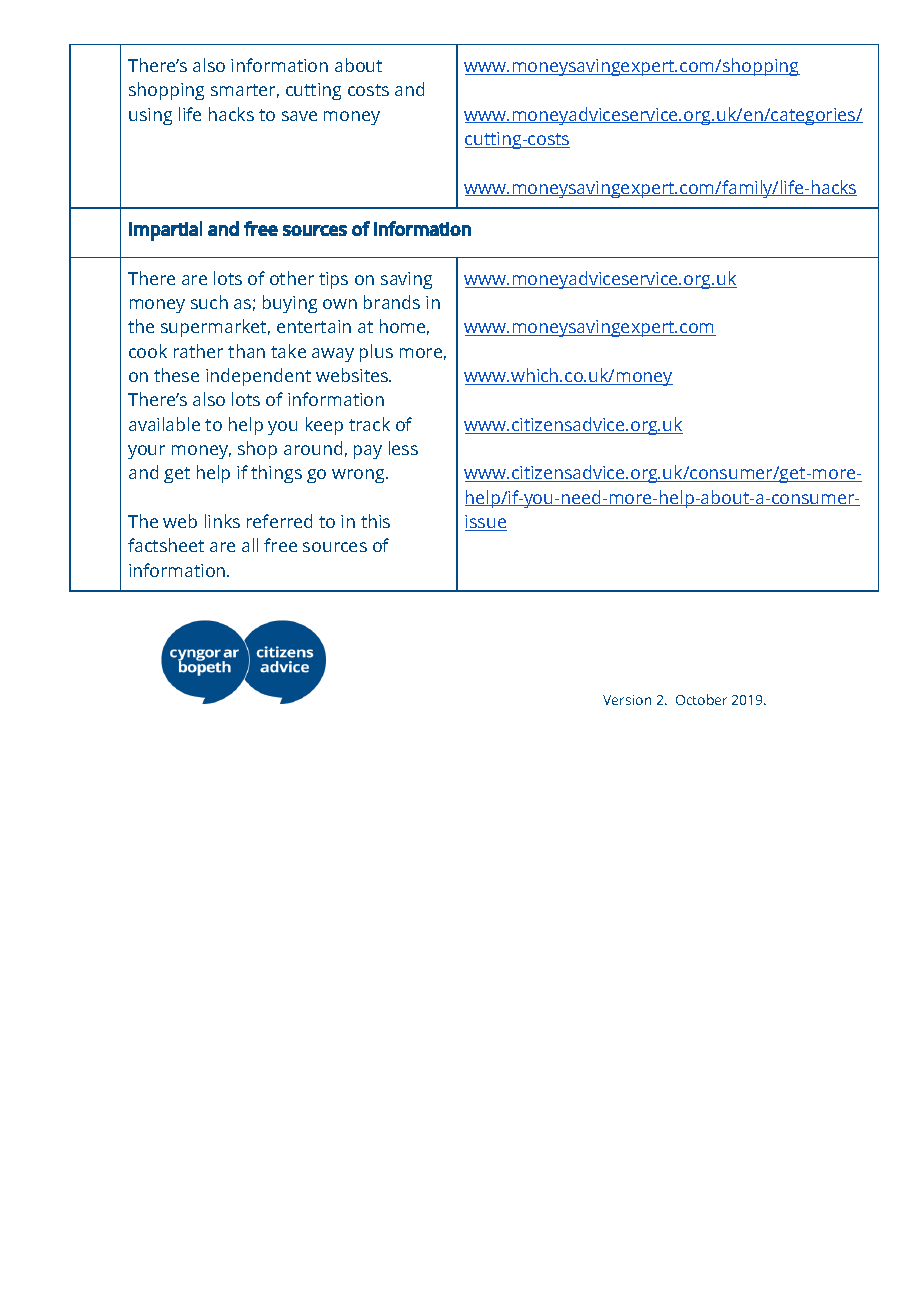  Describe the element at coordinates (376, 353) in the document. I see `plus` at that location.
